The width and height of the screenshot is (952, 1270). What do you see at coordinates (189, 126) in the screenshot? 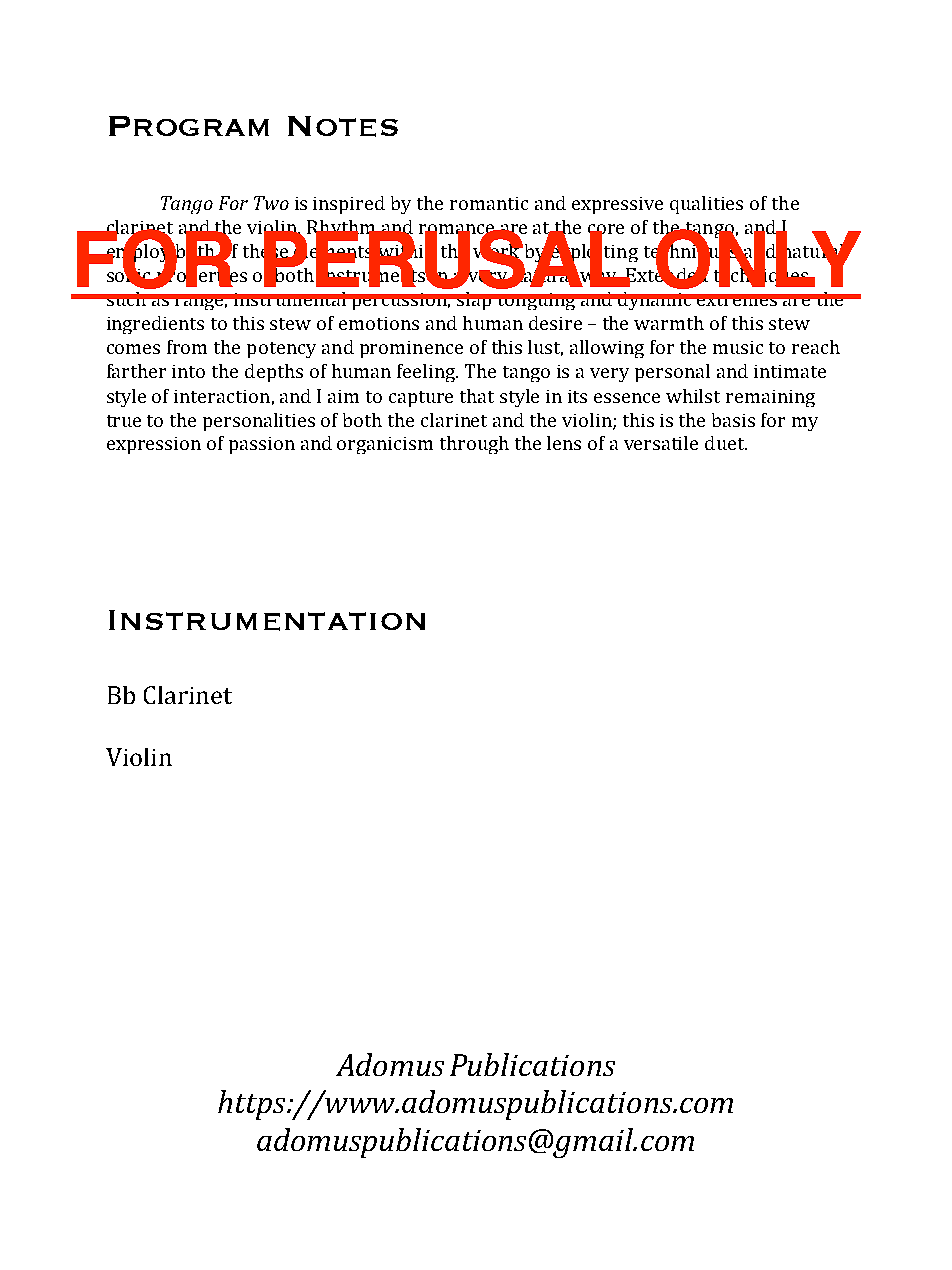
I see `Program` at bounding box center [189, 126].
